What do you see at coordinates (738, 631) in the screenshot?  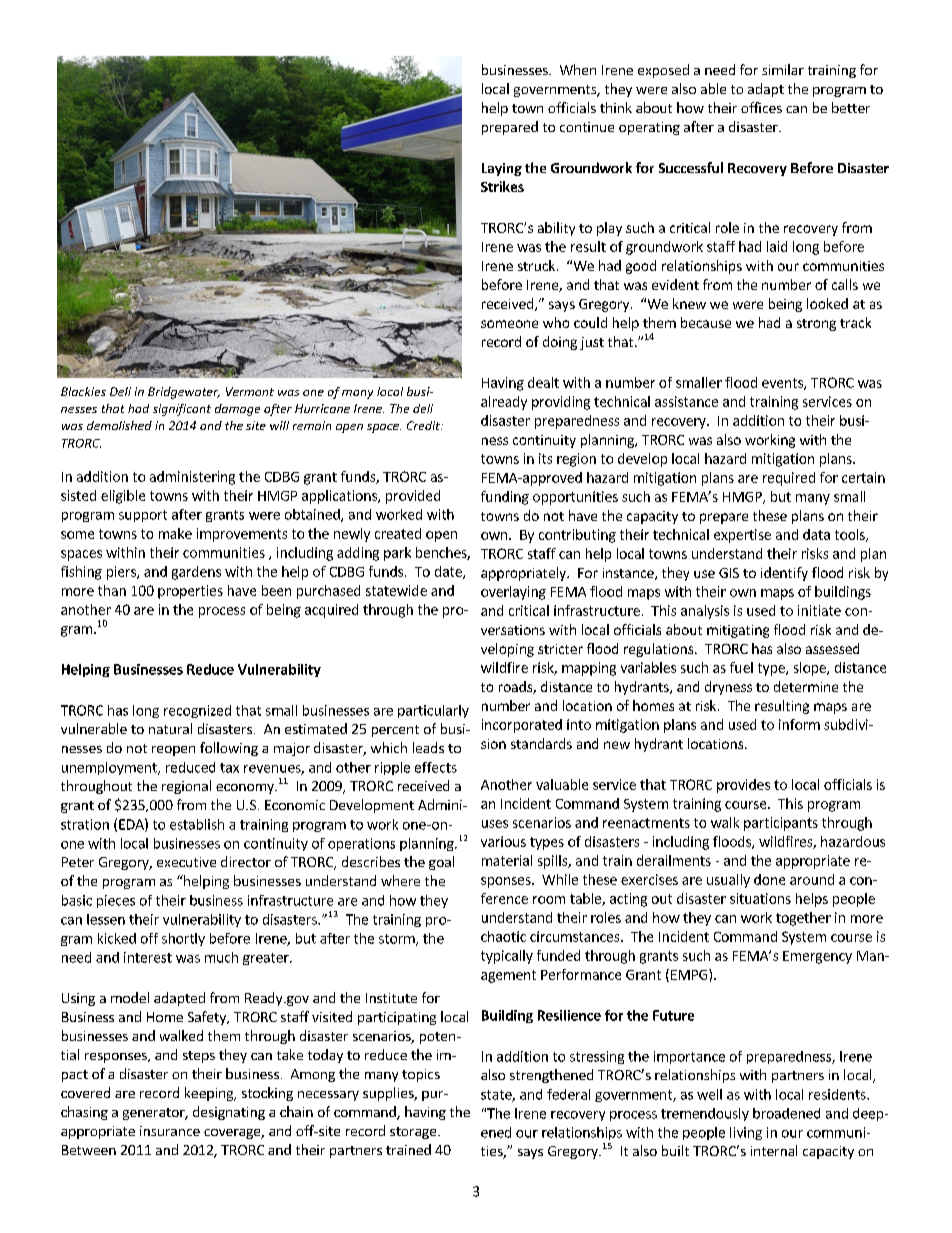 I see `mitigating` at bounding box center [738, 631].
